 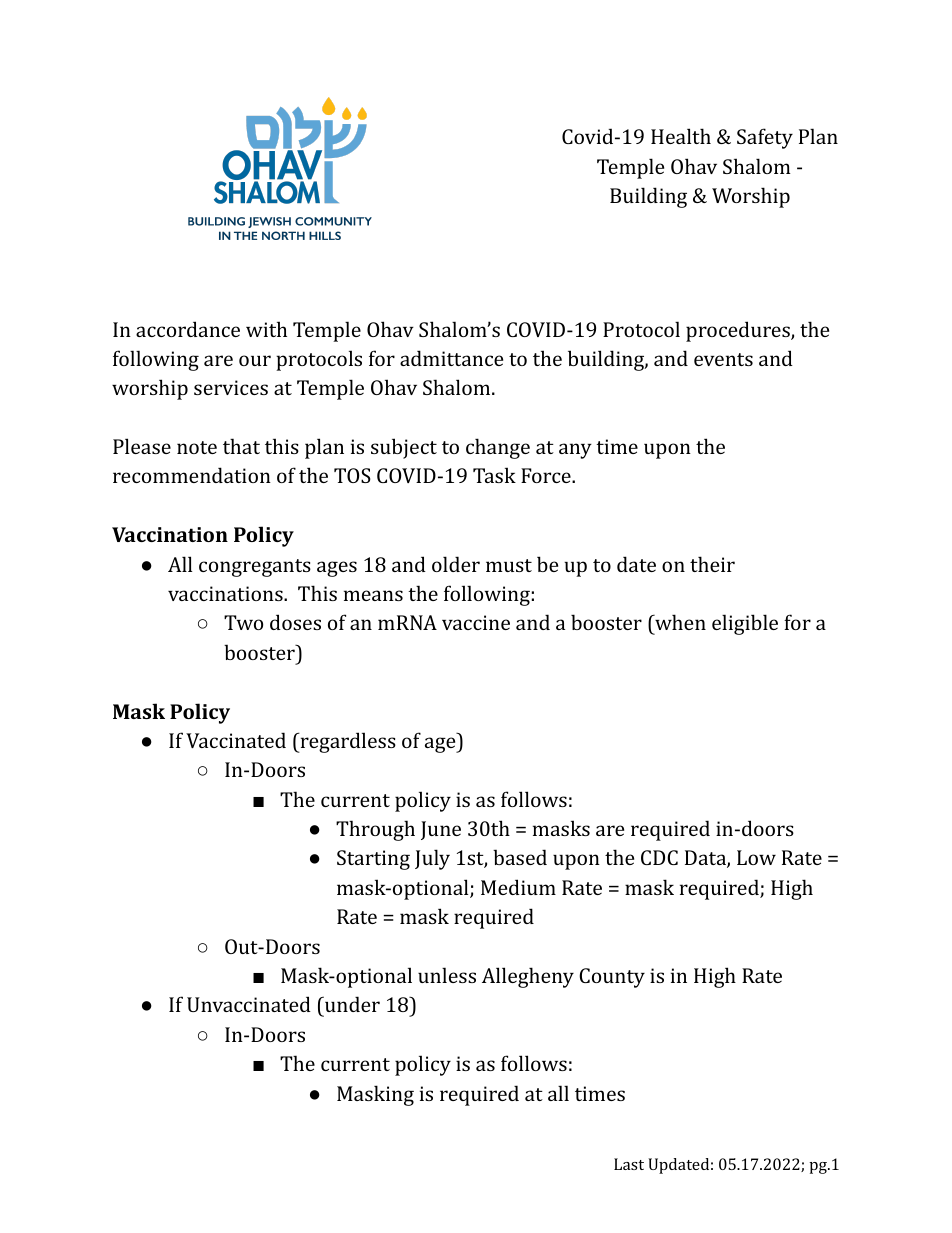 What do you see at coordinates (681, 136) in the screenshot?
I see `Health` at bounding box center [681, 136].
